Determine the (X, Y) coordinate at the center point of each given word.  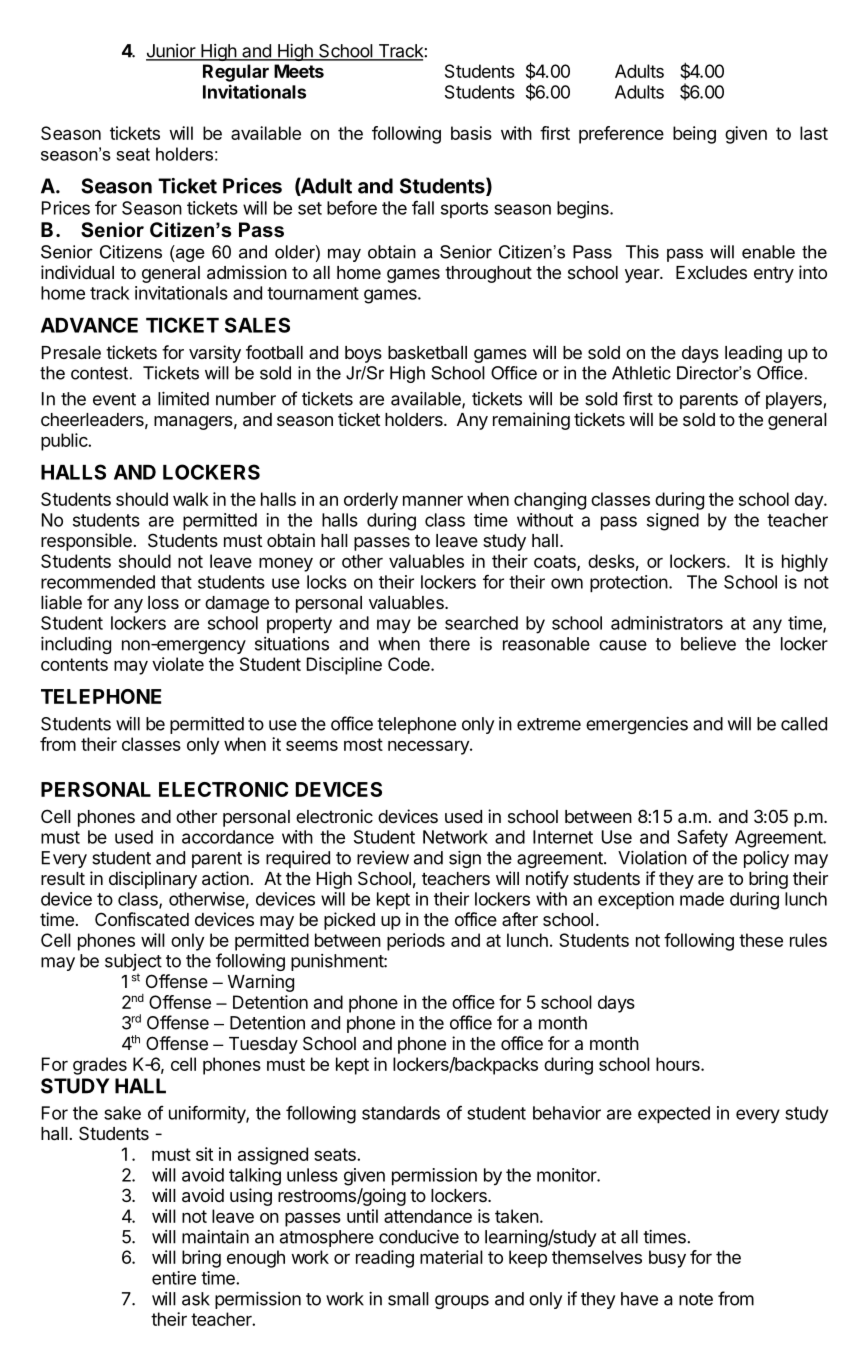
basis (471, 133)
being (694, 135)
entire (174, 1278)
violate (178, 664)
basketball (427, 352)
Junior (172, 52)
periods (416, 942)
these (761, 940)
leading (753, 354)
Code (410, 664)
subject (133, 964)
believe (708, 644)
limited (183, 398)
